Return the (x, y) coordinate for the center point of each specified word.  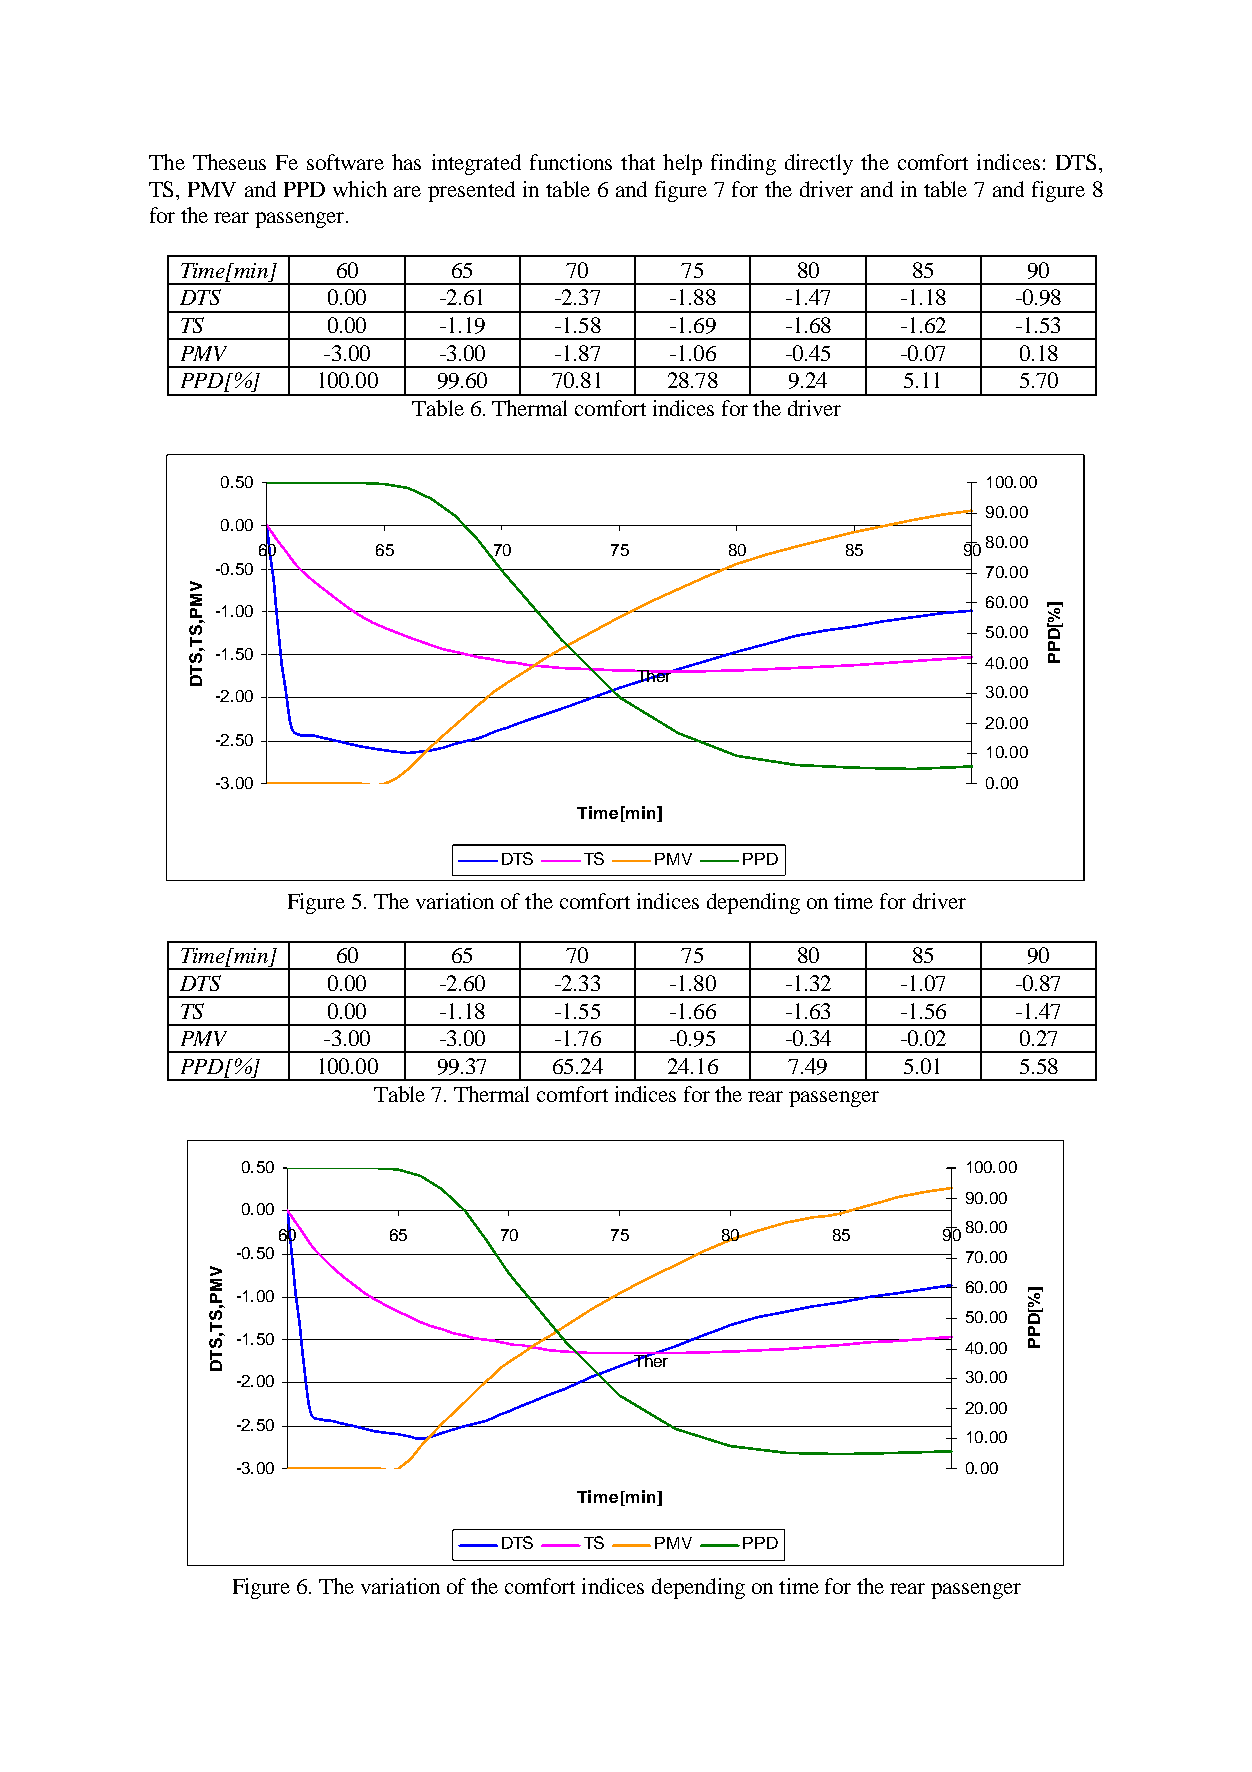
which (360, 189)
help (682, 164)
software (345, 162)
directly (819, 164)
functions (571, 162)
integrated (476, 164)
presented (471, 191)
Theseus (229, 162)
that (638, 162)
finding (743, 164)
